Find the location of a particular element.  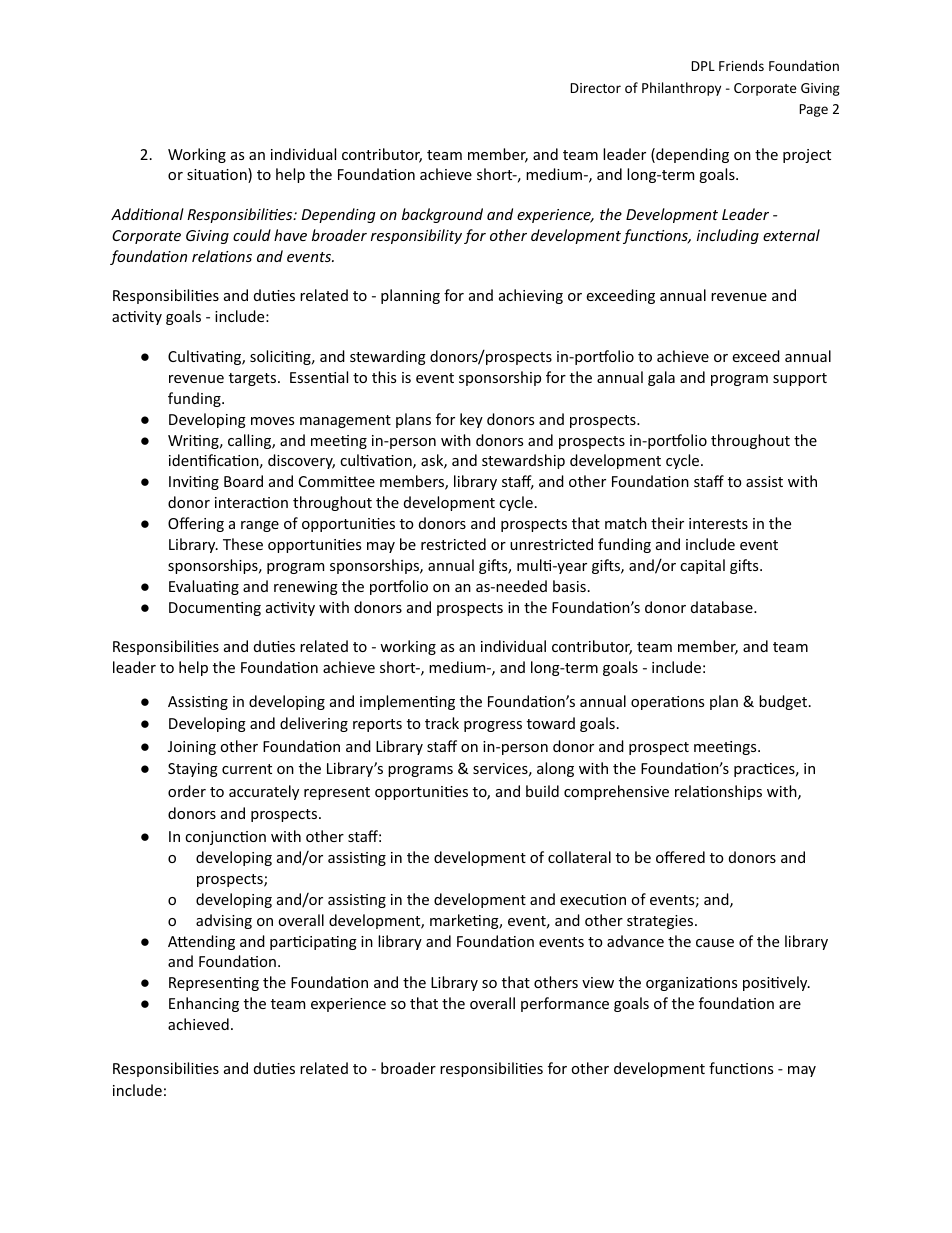

Enhancing is located at coordinates (204, 1004).
